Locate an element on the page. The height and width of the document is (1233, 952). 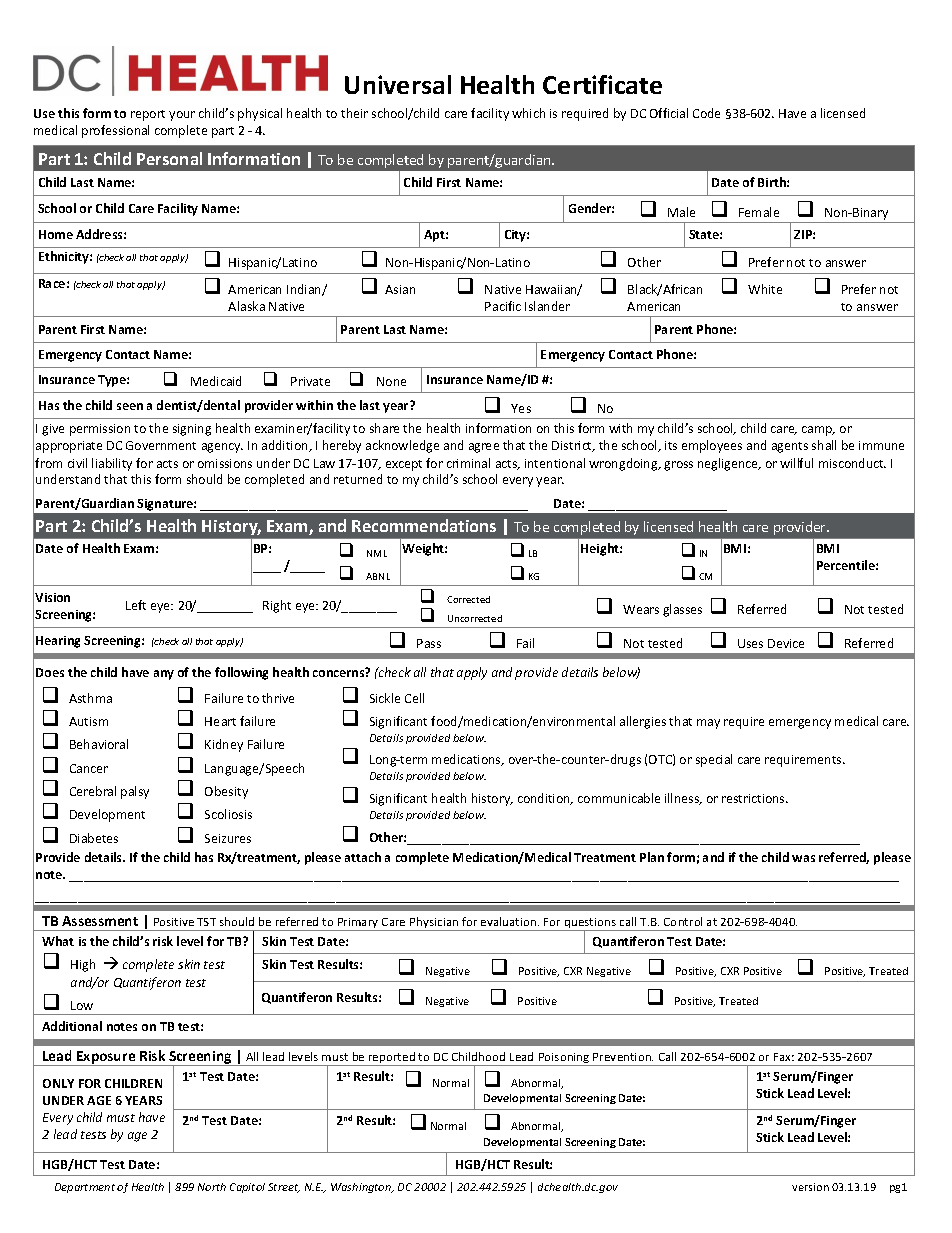
criminal is located at coordinates (468, 463).
